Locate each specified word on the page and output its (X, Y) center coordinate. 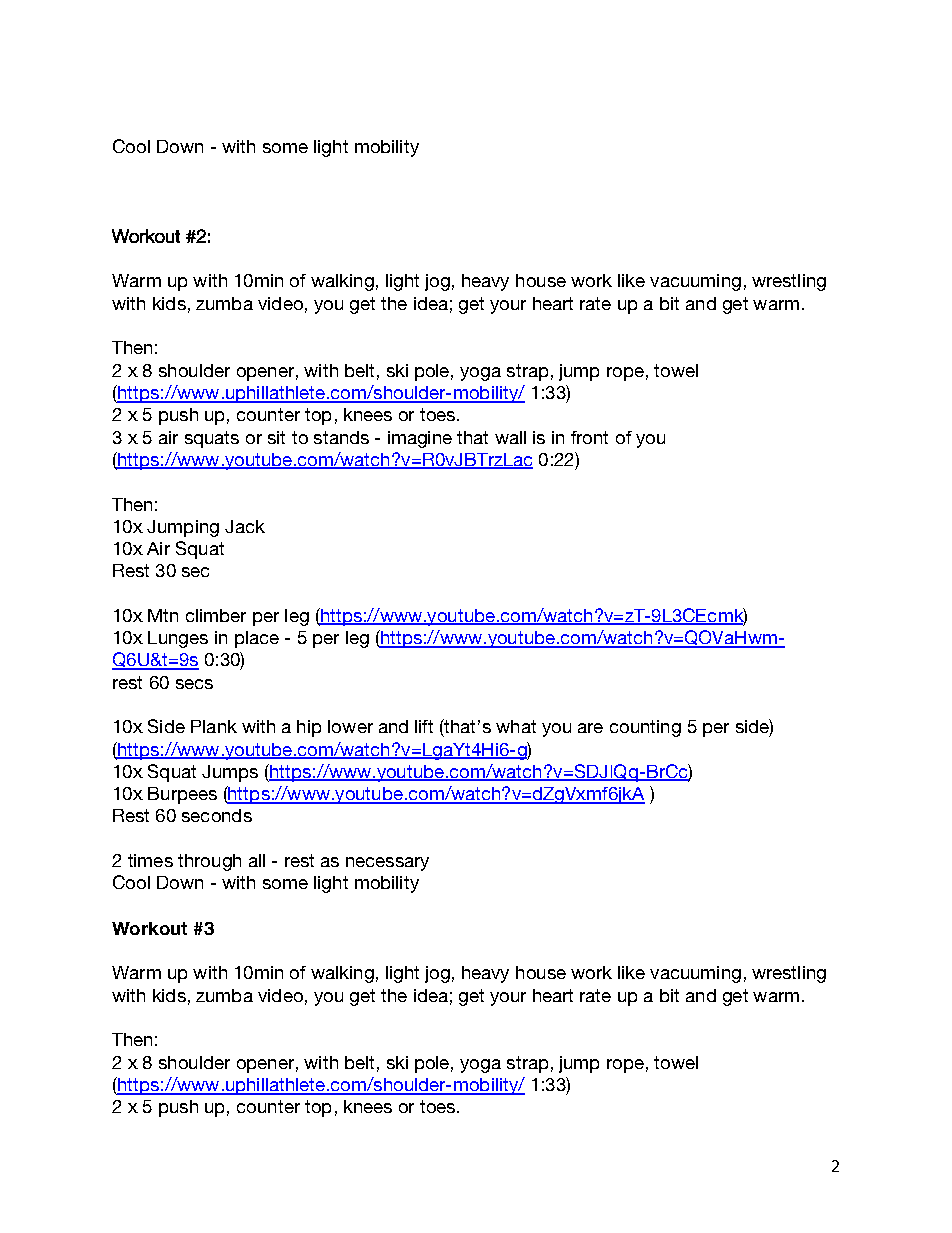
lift (424, 726)
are (590, 728)
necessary (387, 864)
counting (645, 728)
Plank (214, 726)
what (516, 726)
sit (276, 437)
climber (216, 615)
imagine (420, 439)
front (589, 437)
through (209, 862)
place (257, 639)
